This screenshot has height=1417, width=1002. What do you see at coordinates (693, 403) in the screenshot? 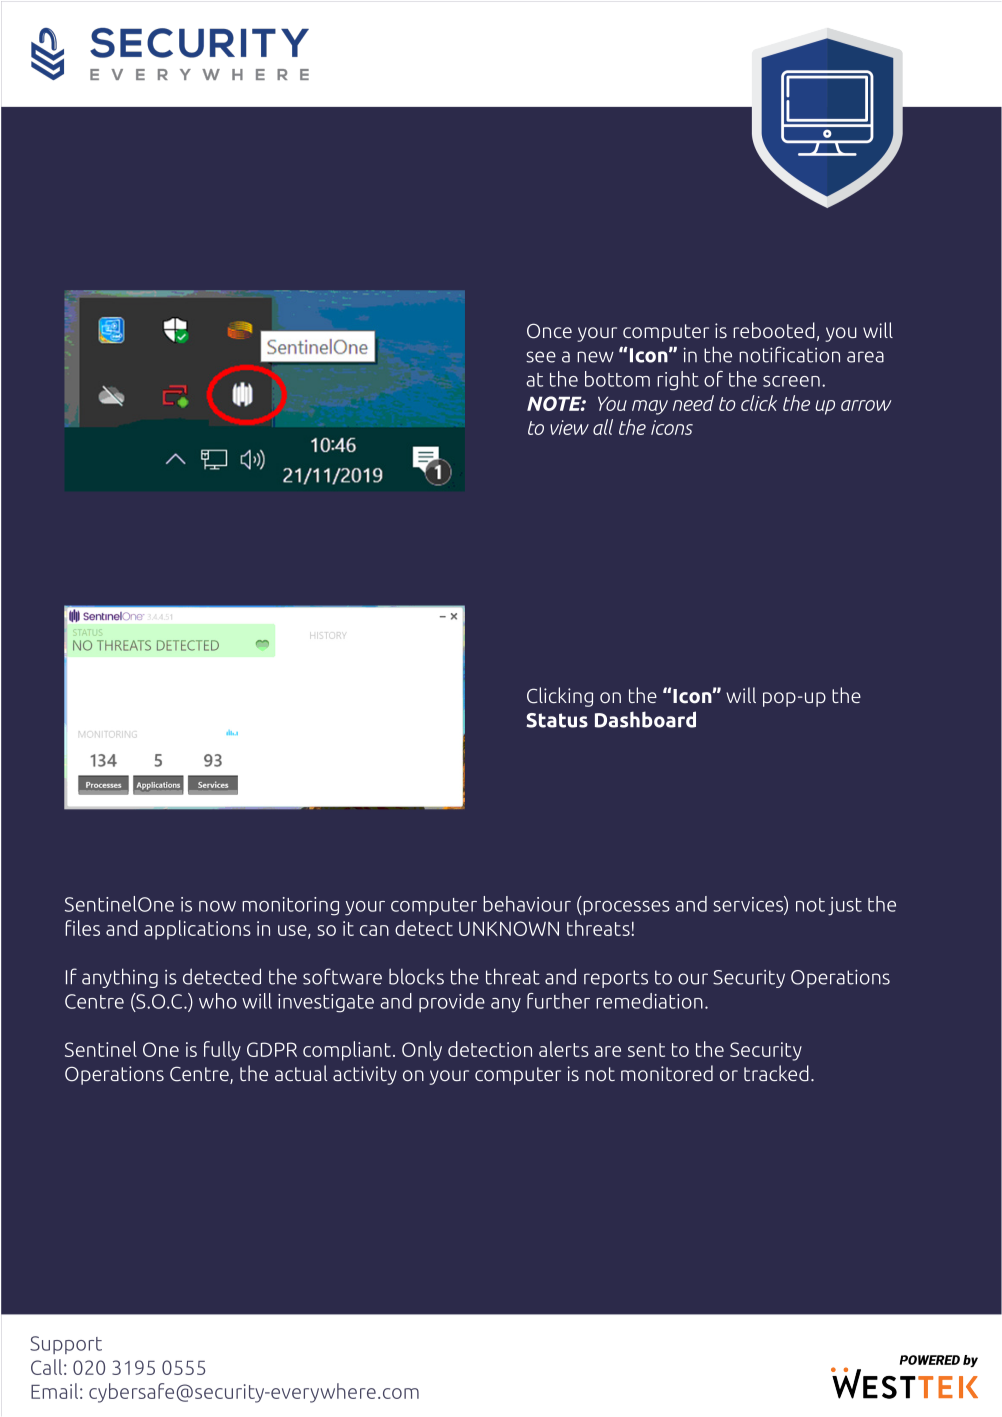
I see `need` at bounding box center [693, 403].
